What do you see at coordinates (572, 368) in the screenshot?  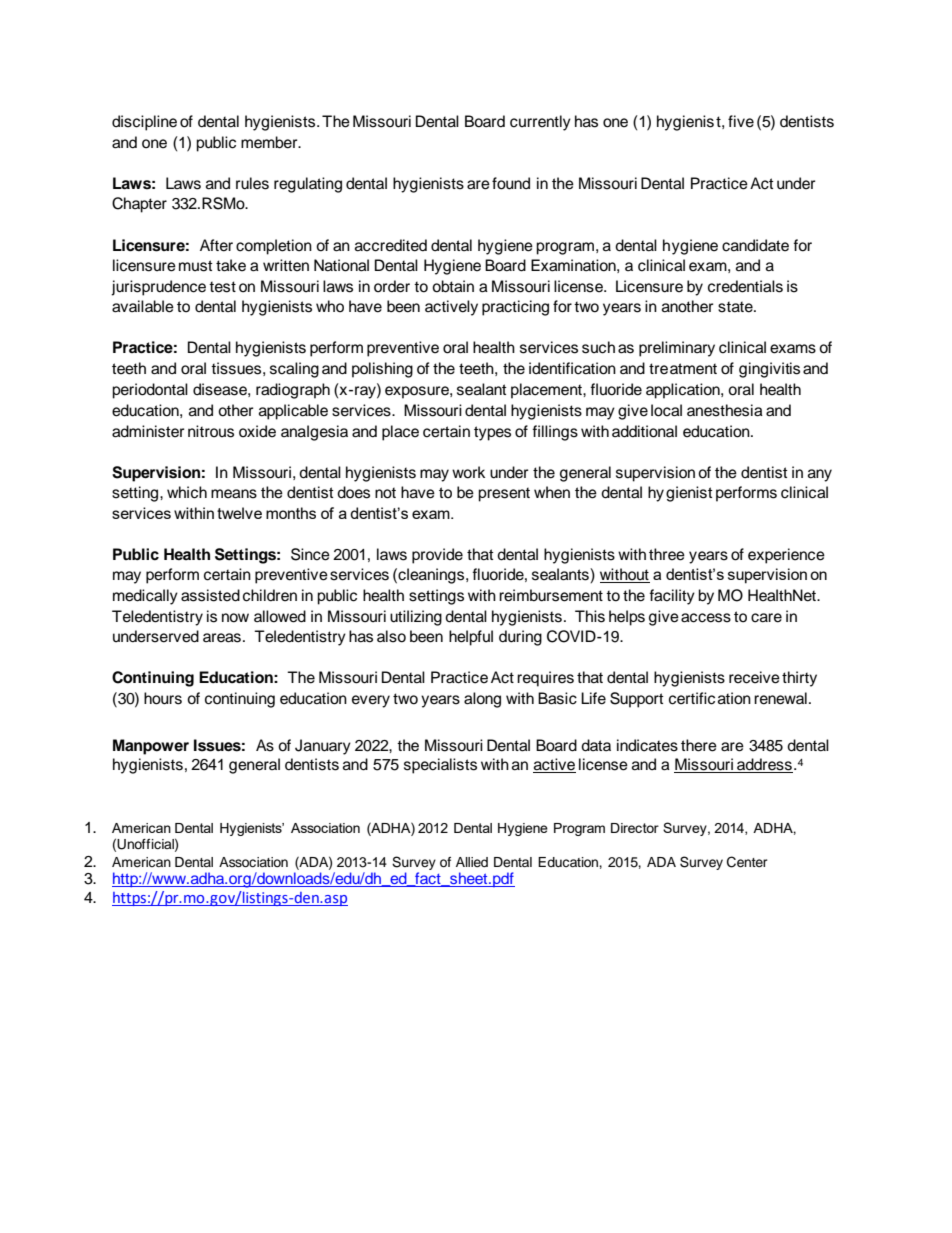 I see `identification` at bounding box center [572, 368].
